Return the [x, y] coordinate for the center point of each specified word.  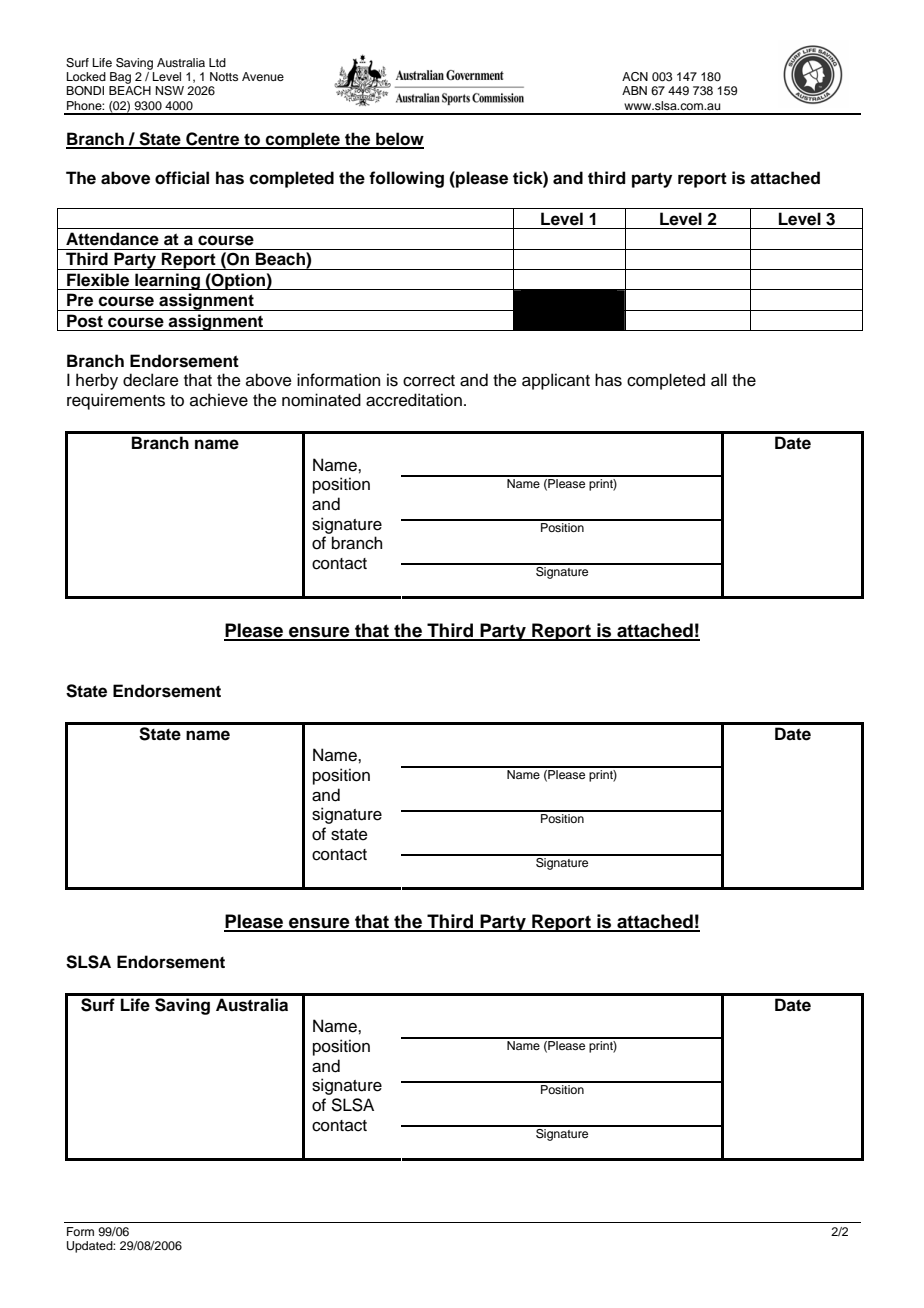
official [182, 178]
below [399, 140]
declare [151, 380]
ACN [635, 77]
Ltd [217, 62]
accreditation [414, 400]
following [406, 179]
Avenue [263, 76]
